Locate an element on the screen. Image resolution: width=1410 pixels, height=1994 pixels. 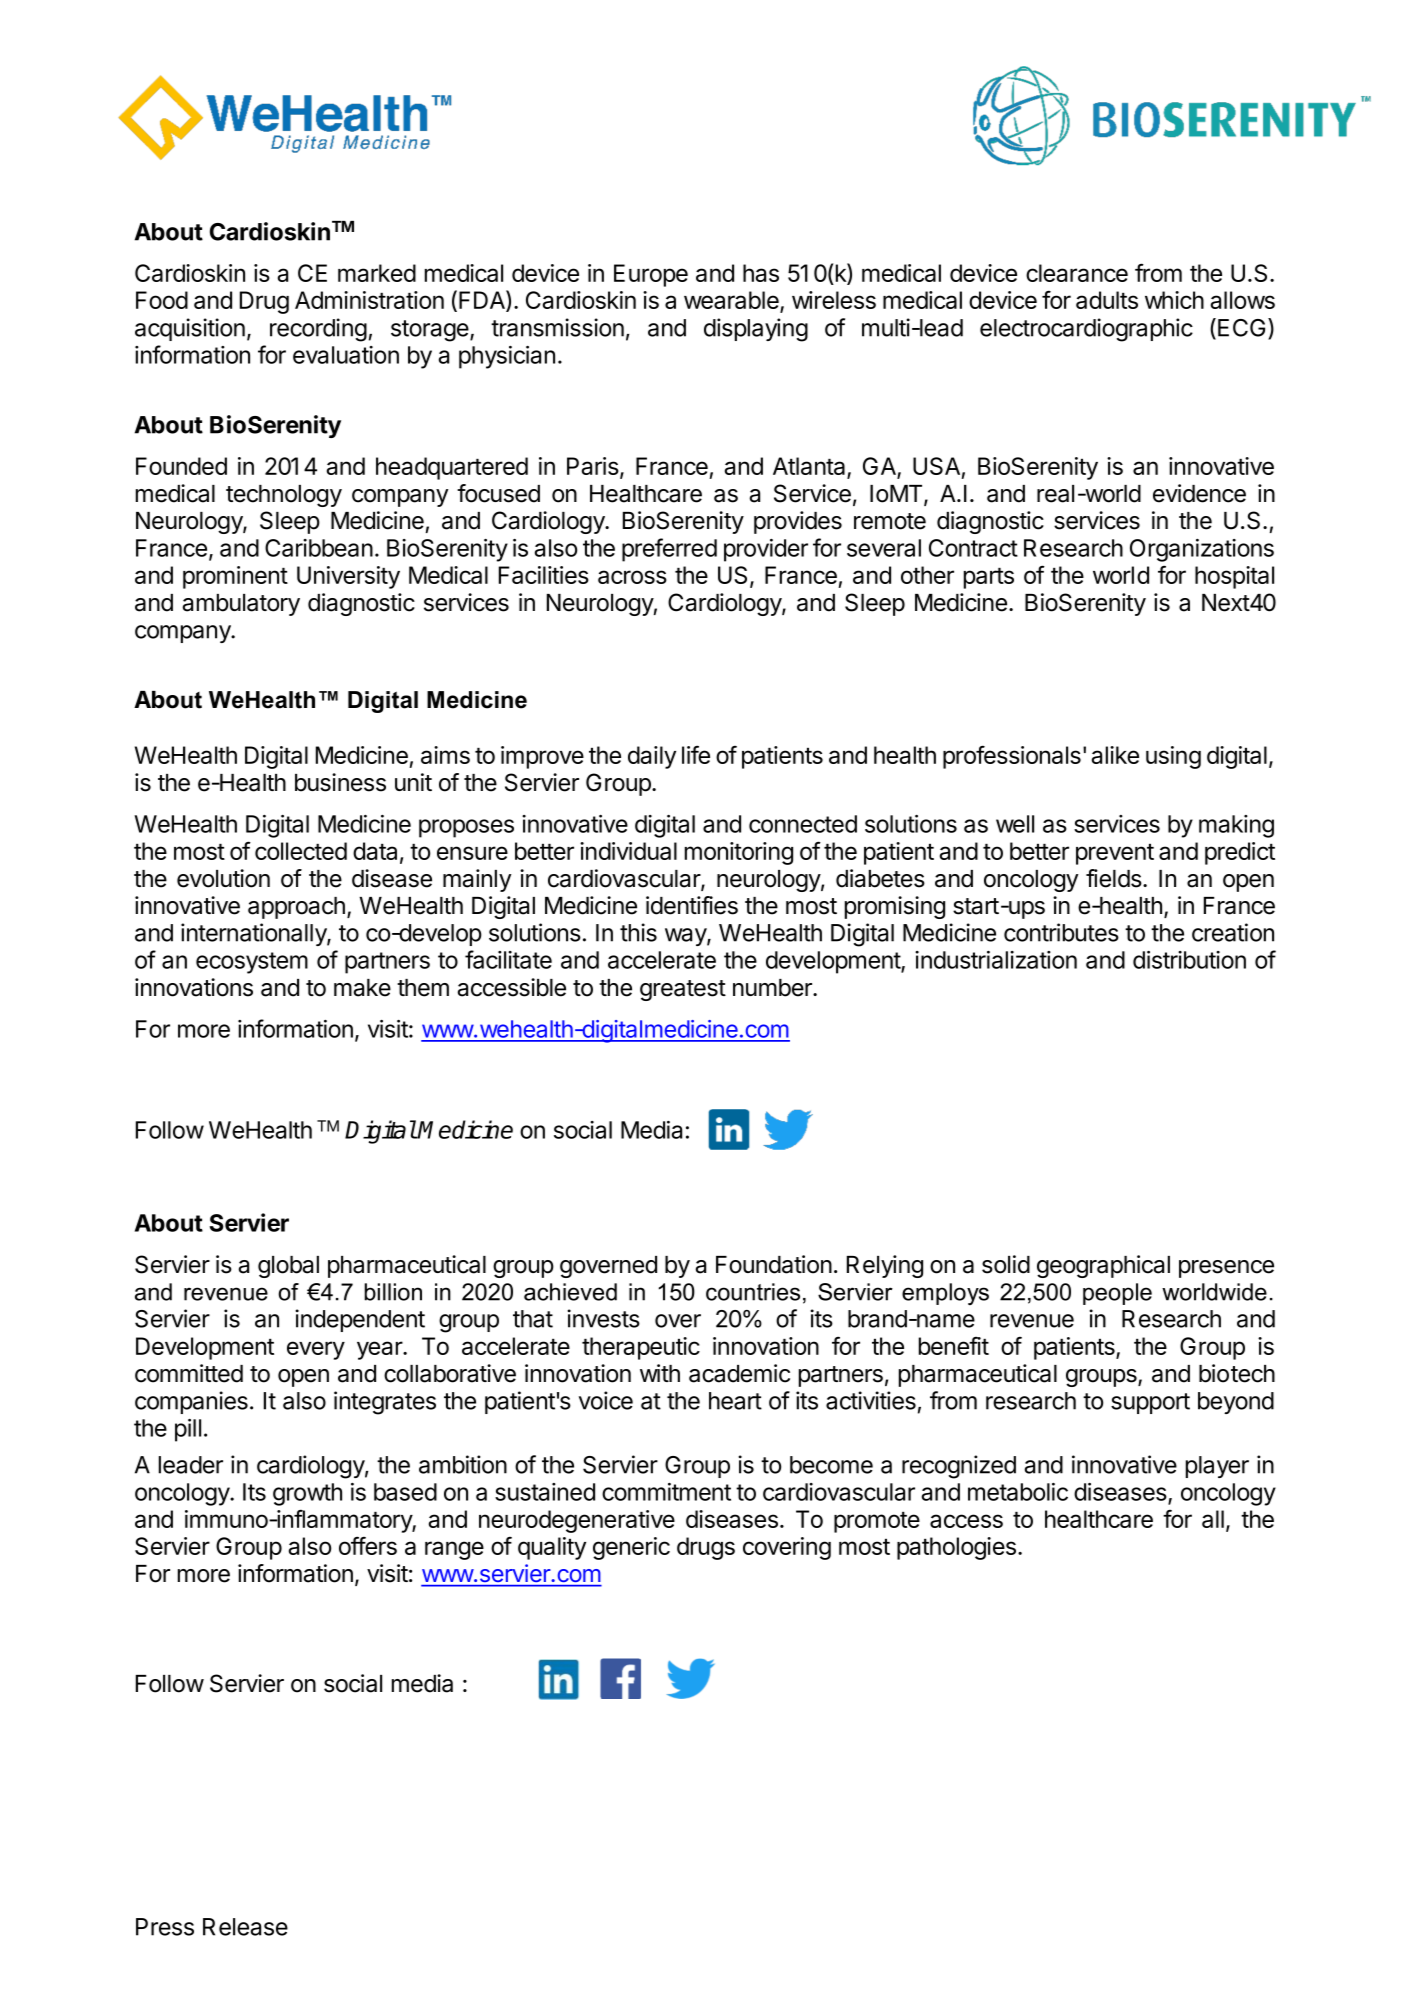
recording is located at coordinates (318, 330).
